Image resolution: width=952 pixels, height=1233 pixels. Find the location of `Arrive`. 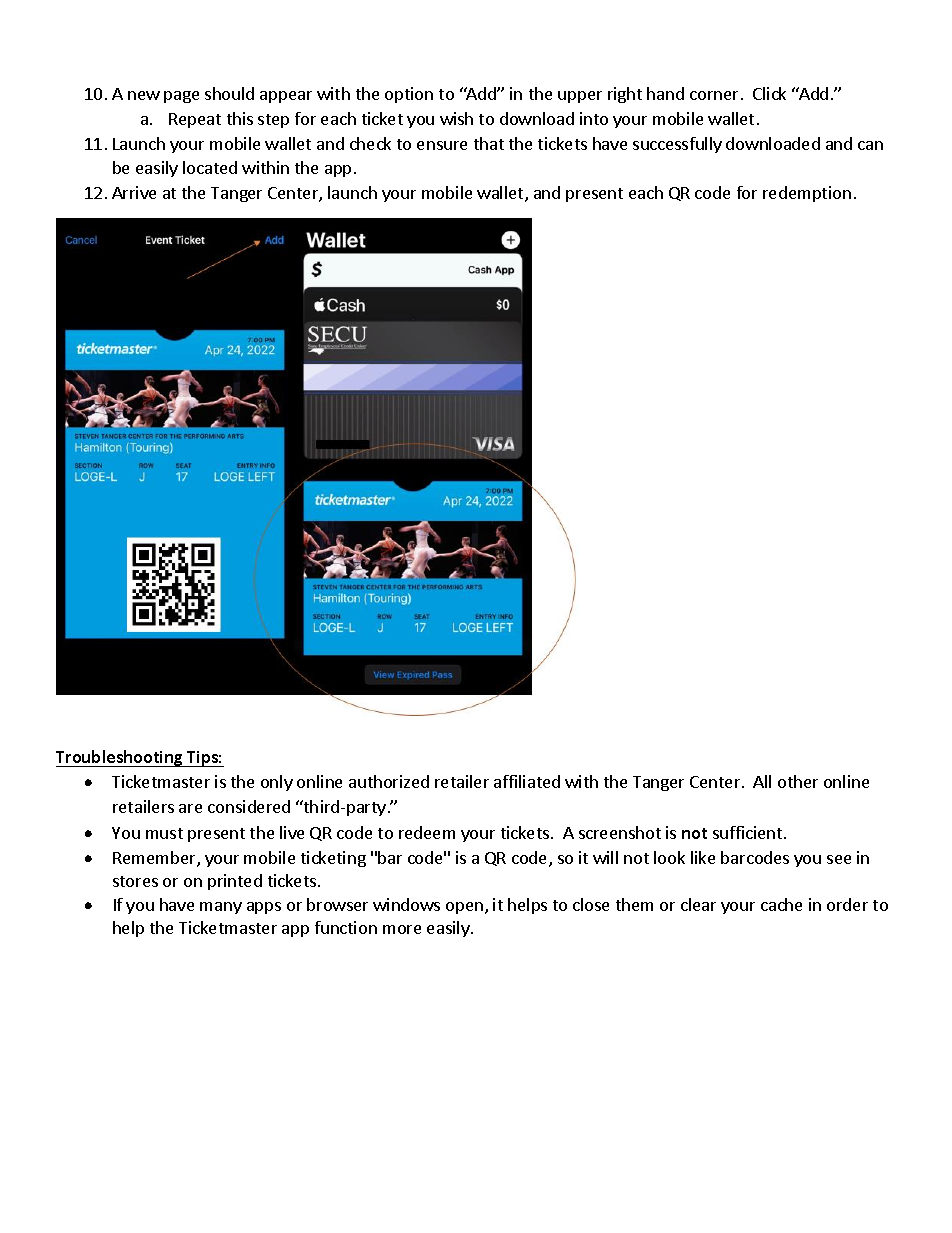

Arrive is located at coordinates (134, 192).
